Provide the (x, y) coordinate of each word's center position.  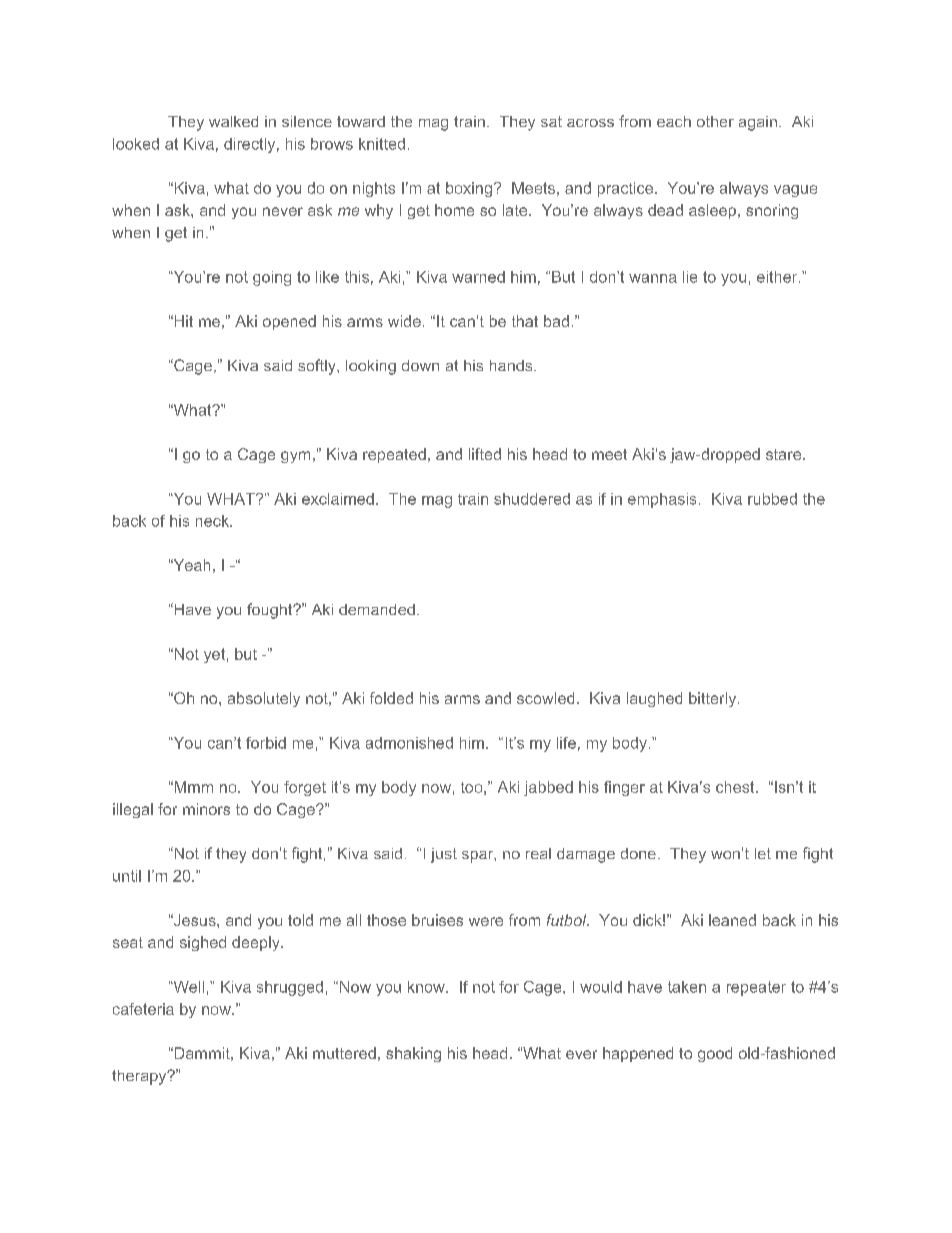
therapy (140, 1077)
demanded (377, 609)
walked (233, 121)
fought (271, 611)
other (715, 121)
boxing (469, 189)
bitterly (712, 699)
